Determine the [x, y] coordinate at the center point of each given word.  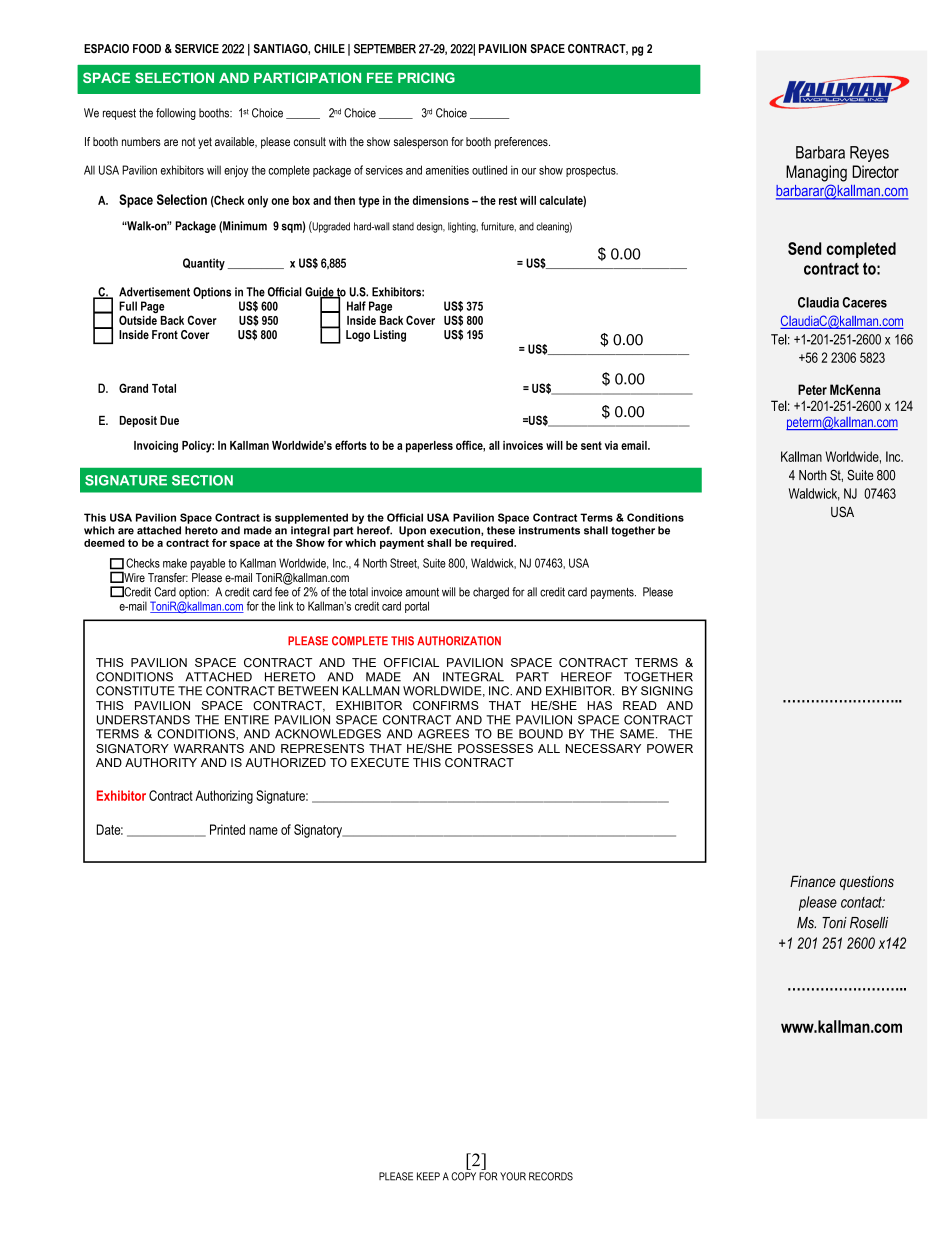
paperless [429, 447]
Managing [816, 173]
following [176, 114]
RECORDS [551, 1176]
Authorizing [224, 797]
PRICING [426, 77]
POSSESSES [495, 748]
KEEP [428, 1176]
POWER [670, 748]
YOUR [513, 1176]
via [611, 445]
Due [169, 420]
